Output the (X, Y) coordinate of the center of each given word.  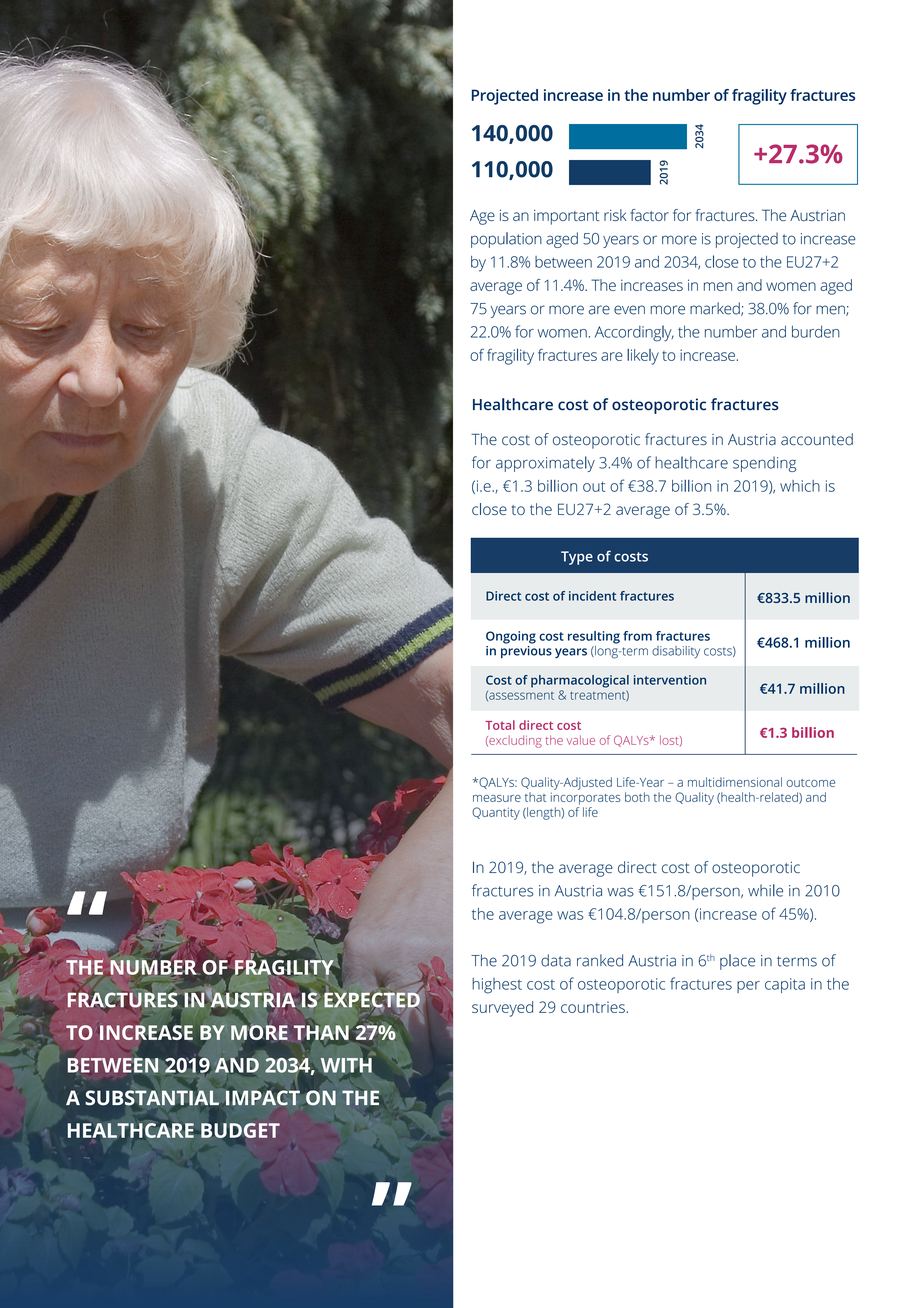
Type (577, 558)
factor (649, 215)
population (506, 240)
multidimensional (735, 782)
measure (497, 798)
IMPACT (263, 1097)
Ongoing (511, 637)
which (800, 486)
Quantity (496, 813)
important (567, 217)
